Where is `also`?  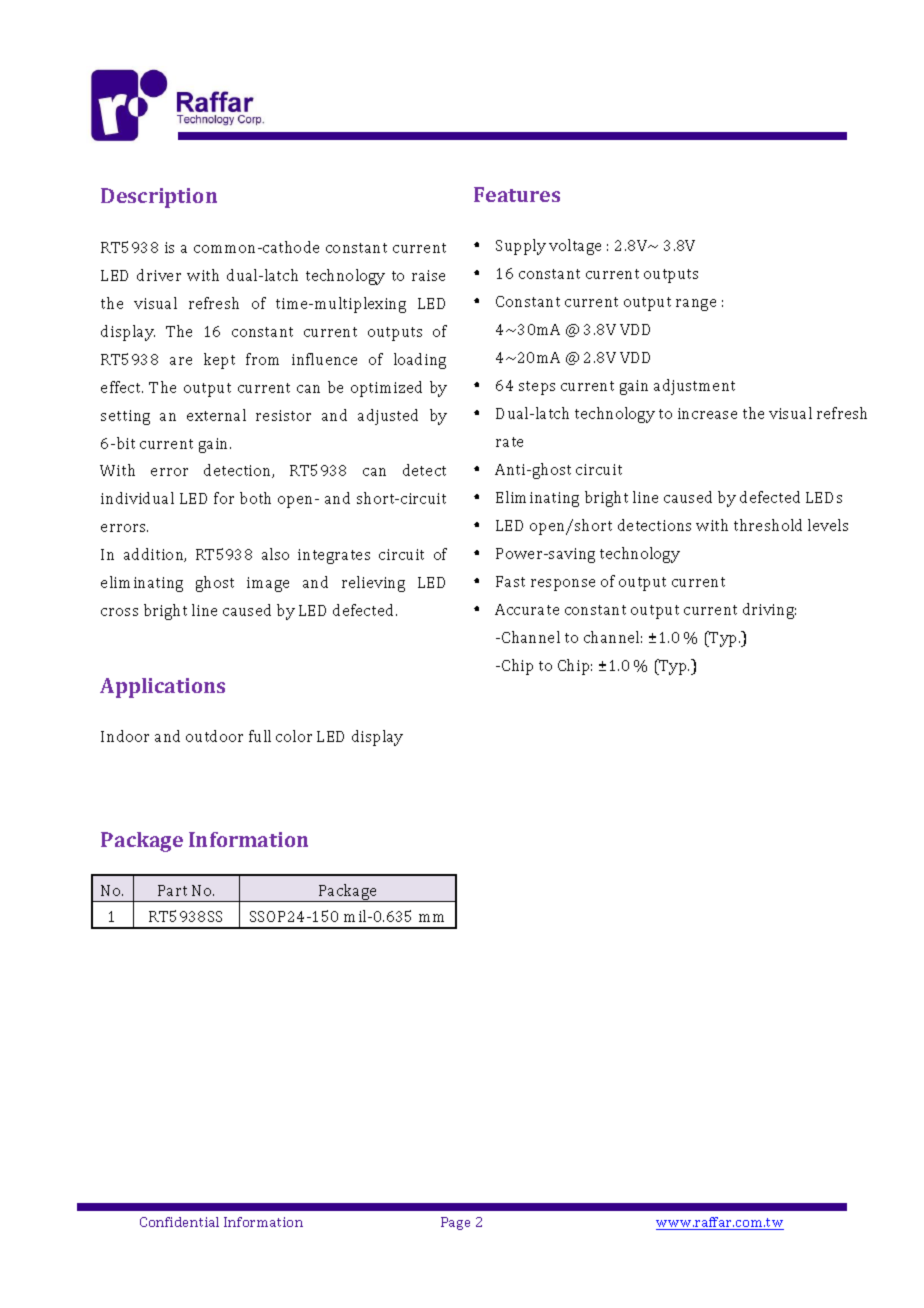 also is located at coordinates (275, 554).
